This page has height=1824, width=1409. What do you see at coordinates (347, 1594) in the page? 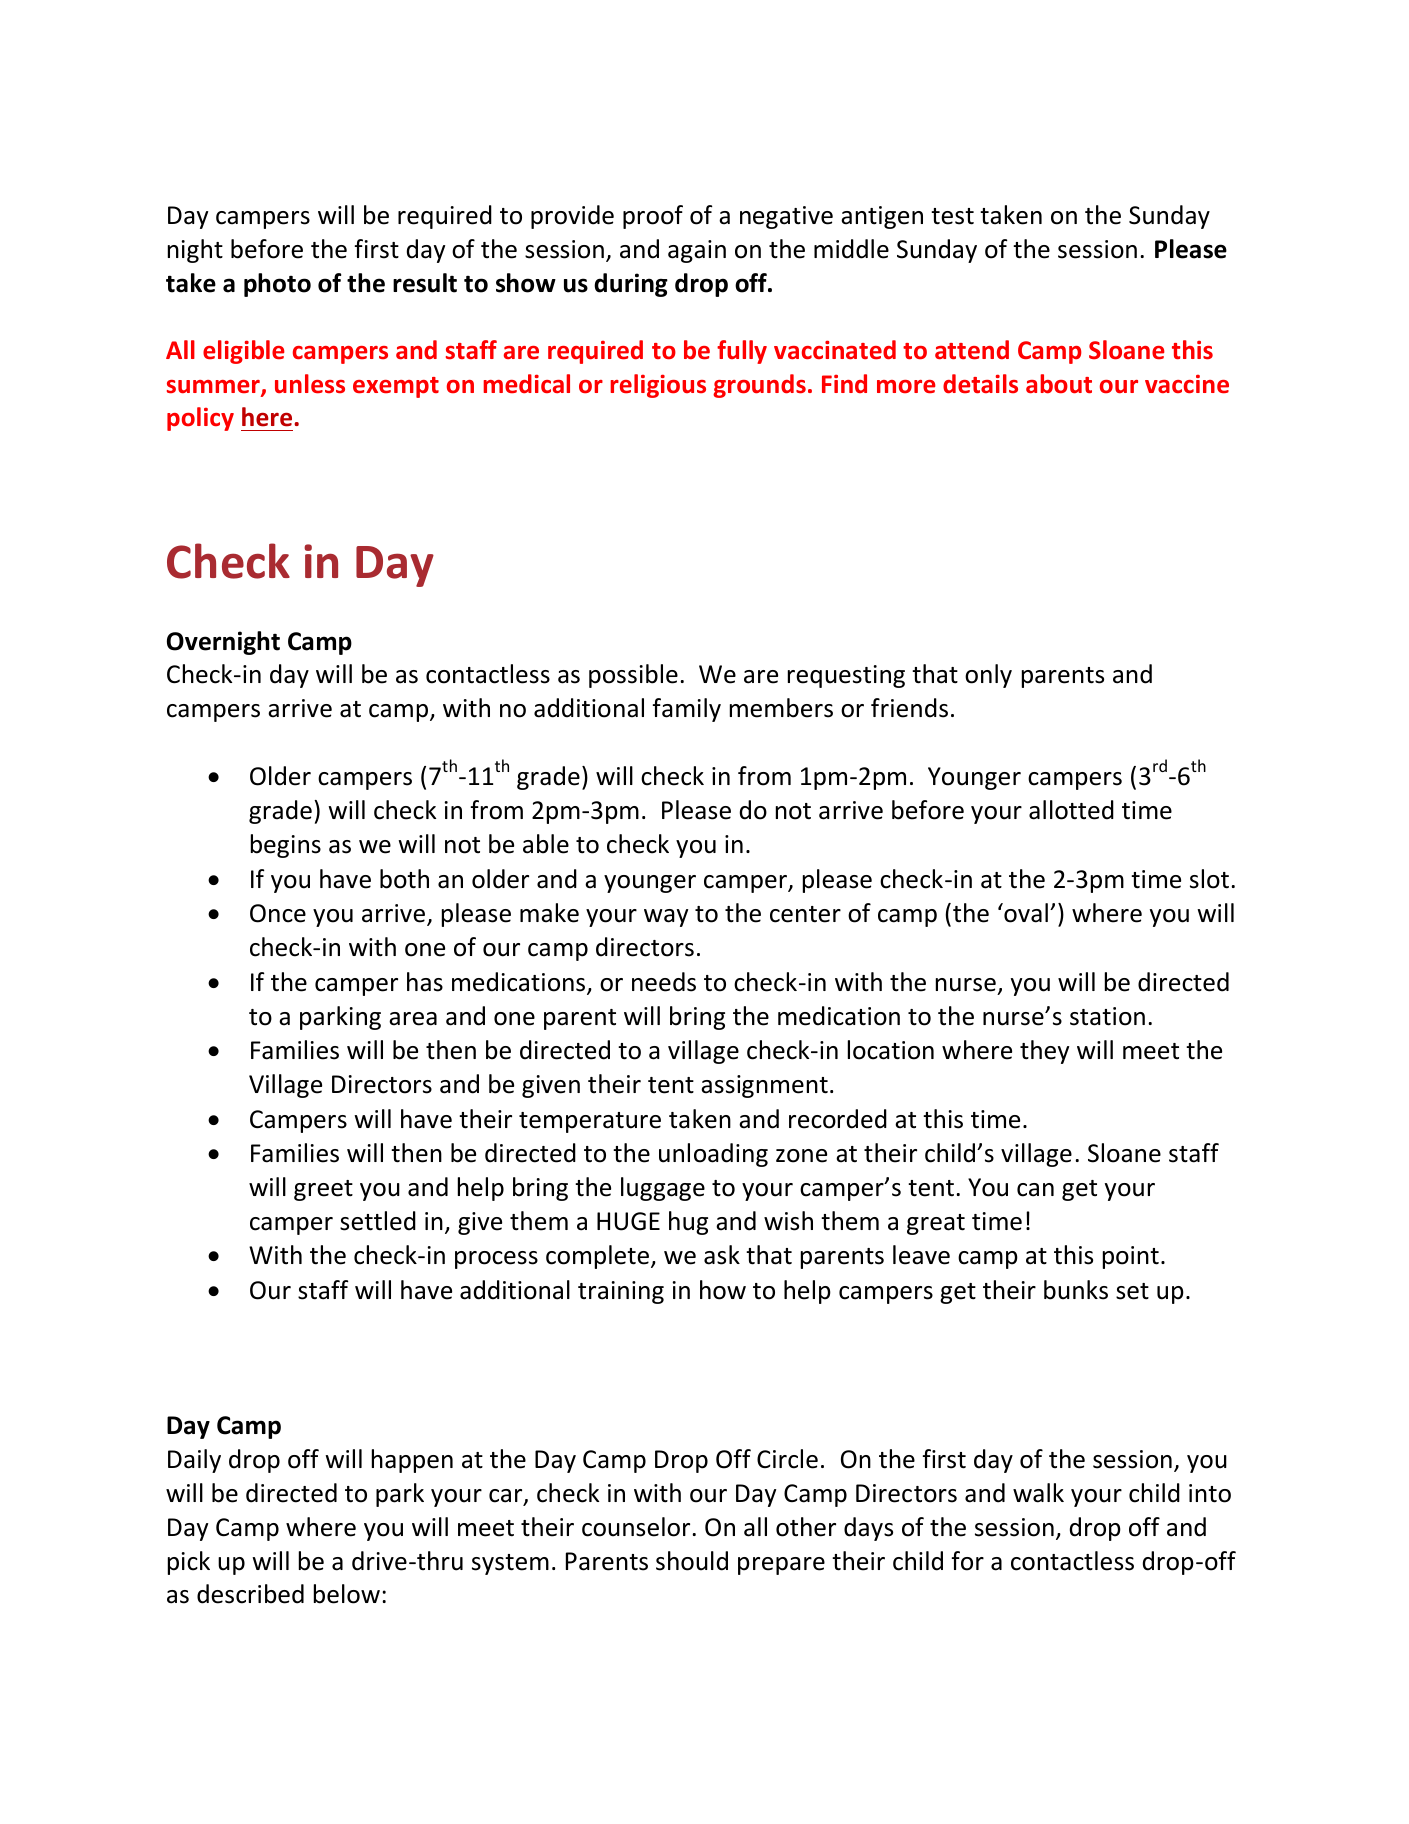
I see `below` at bounding box center [347, 1594].
